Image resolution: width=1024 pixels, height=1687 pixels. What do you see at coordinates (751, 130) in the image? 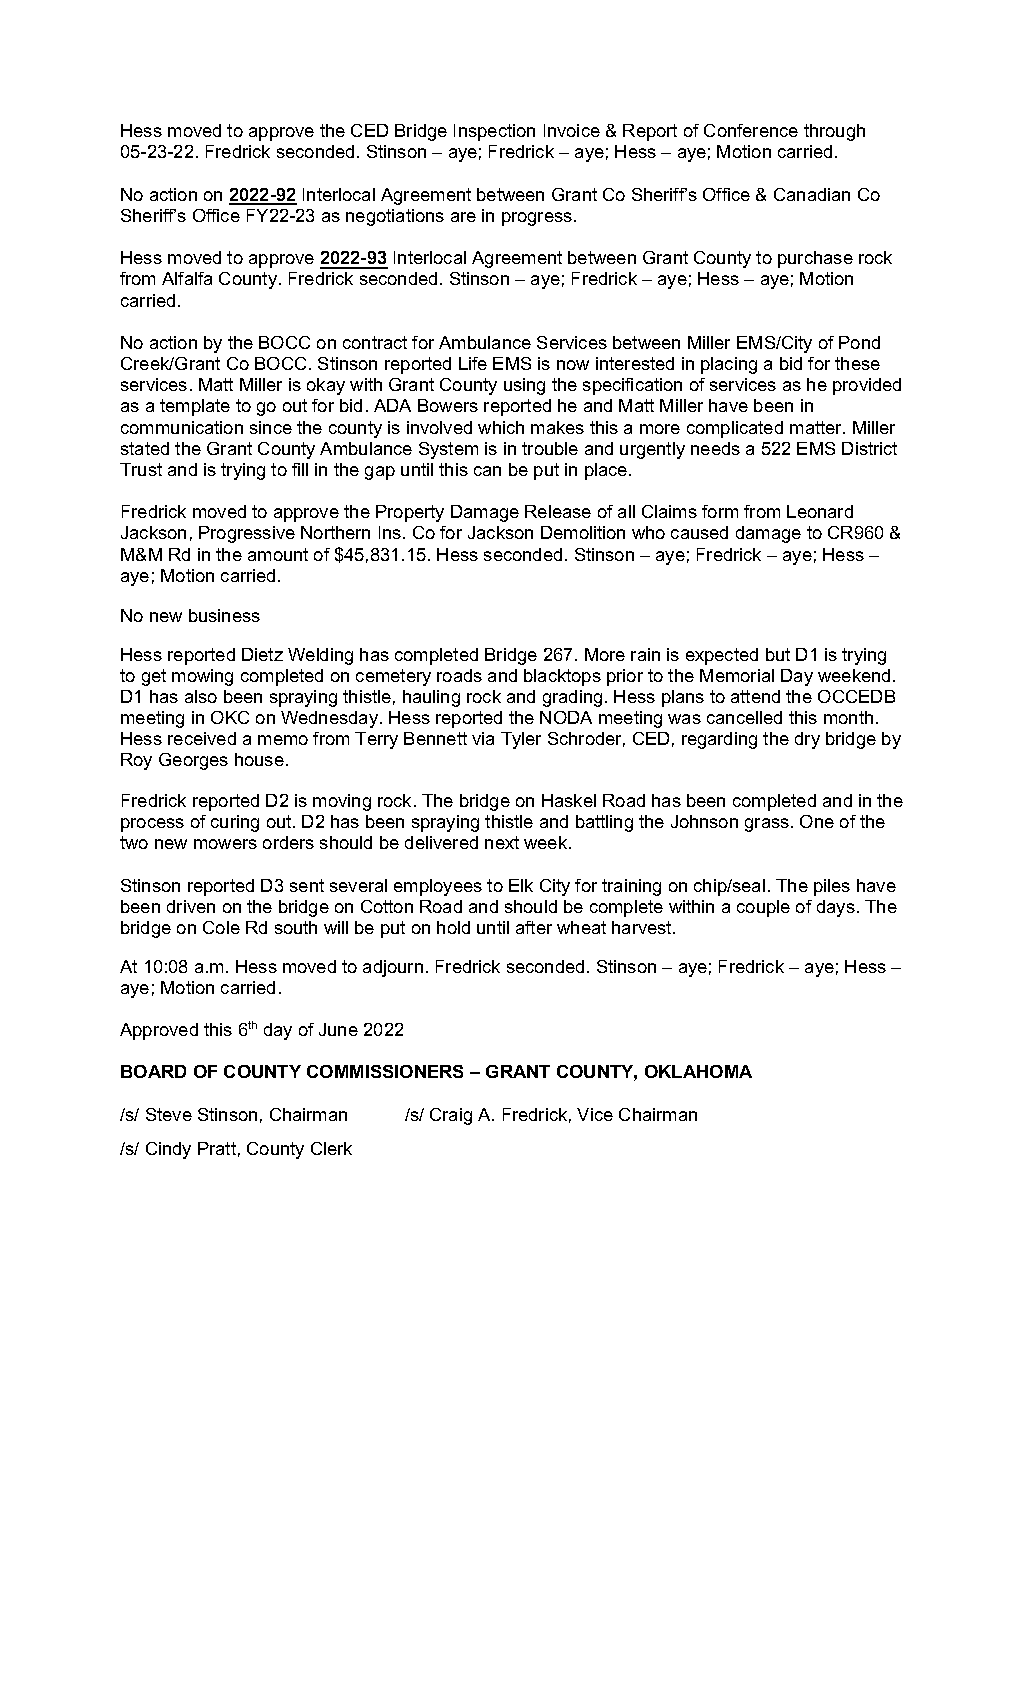
I see `Conference` at bounding box center [751, 130].
